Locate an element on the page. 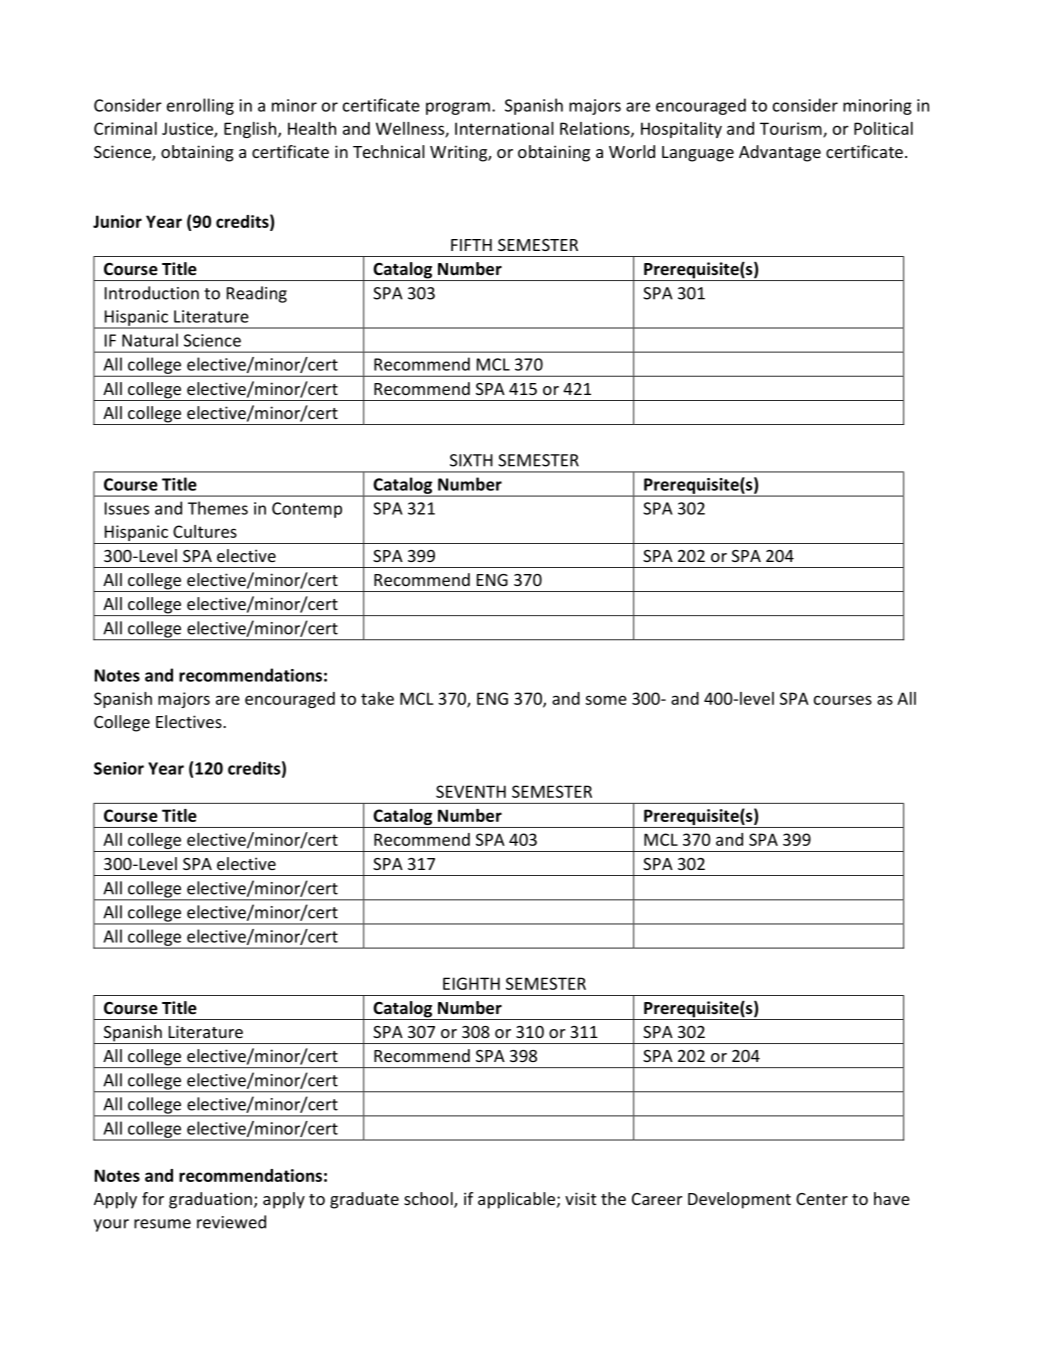  enrolling is located at coordinates (200, 106).
